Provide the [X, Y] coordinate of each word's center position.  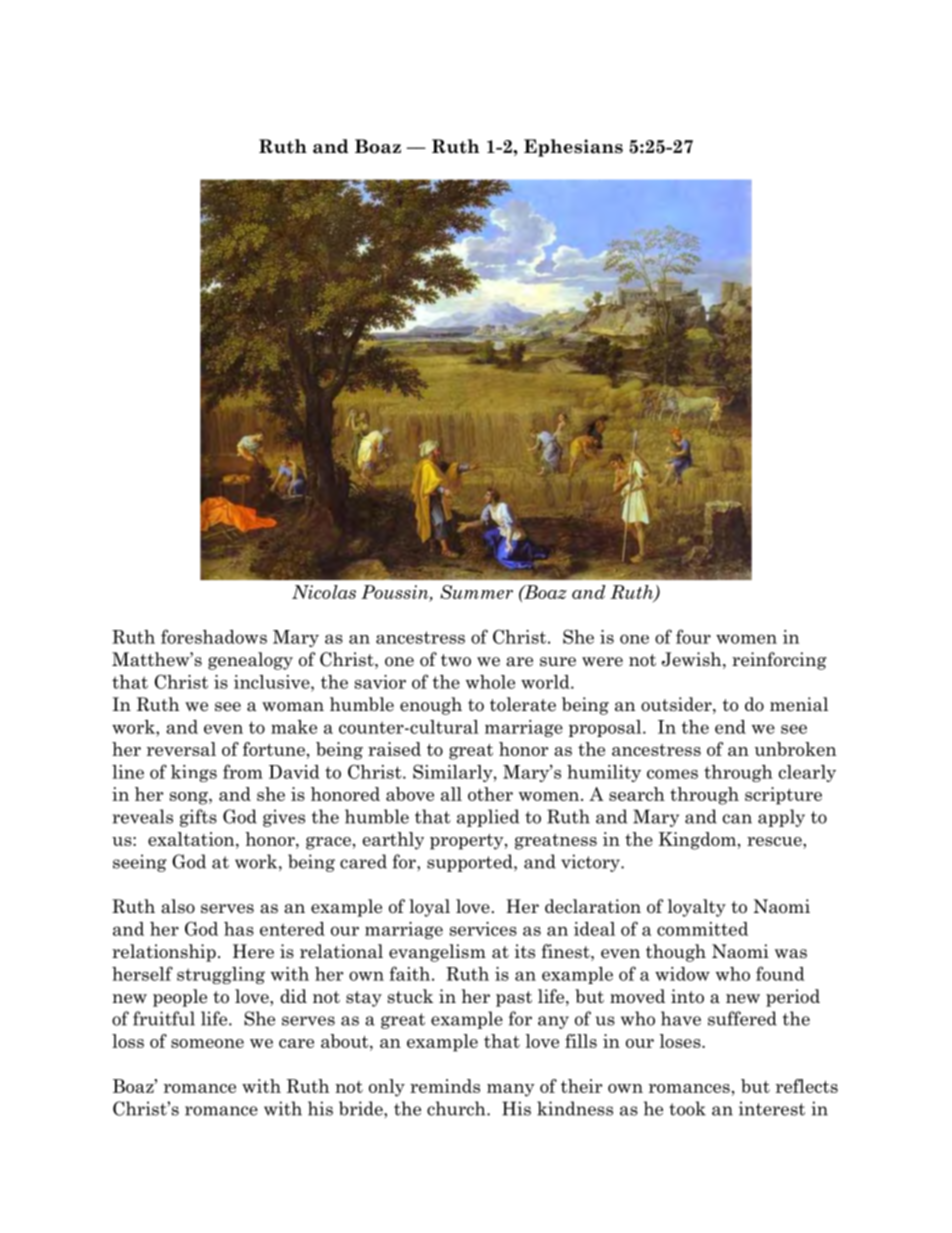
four [693, 636]
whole [490, 682]
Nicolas [324, 592]
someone [207, 1043]
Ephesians [573, 148]
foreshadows [214, 636]
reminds [445, 1086]
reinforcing [779, 661]
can [737, 819]
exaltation [192, 839]
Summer [476, 592]
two [456, 660]
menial [799, 704]
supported [471, 863]
